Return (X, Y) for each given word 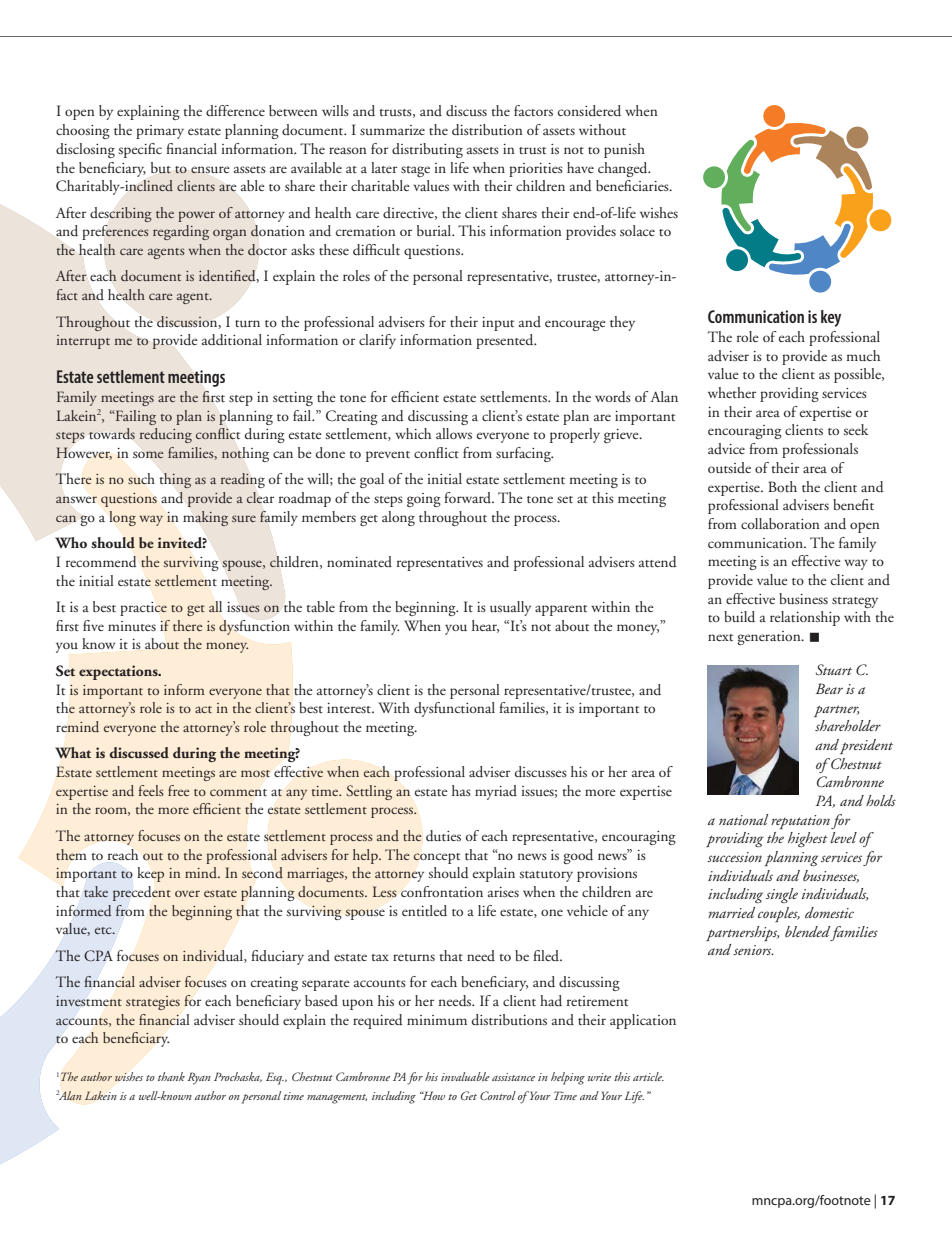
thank (171, 1076)
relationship (805, 618)
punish (624, 150)
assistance (513, 1077)
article (648, 1076)
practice (143, 609)
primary (160, 132)
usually (510, 608)
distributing (427, 150)
